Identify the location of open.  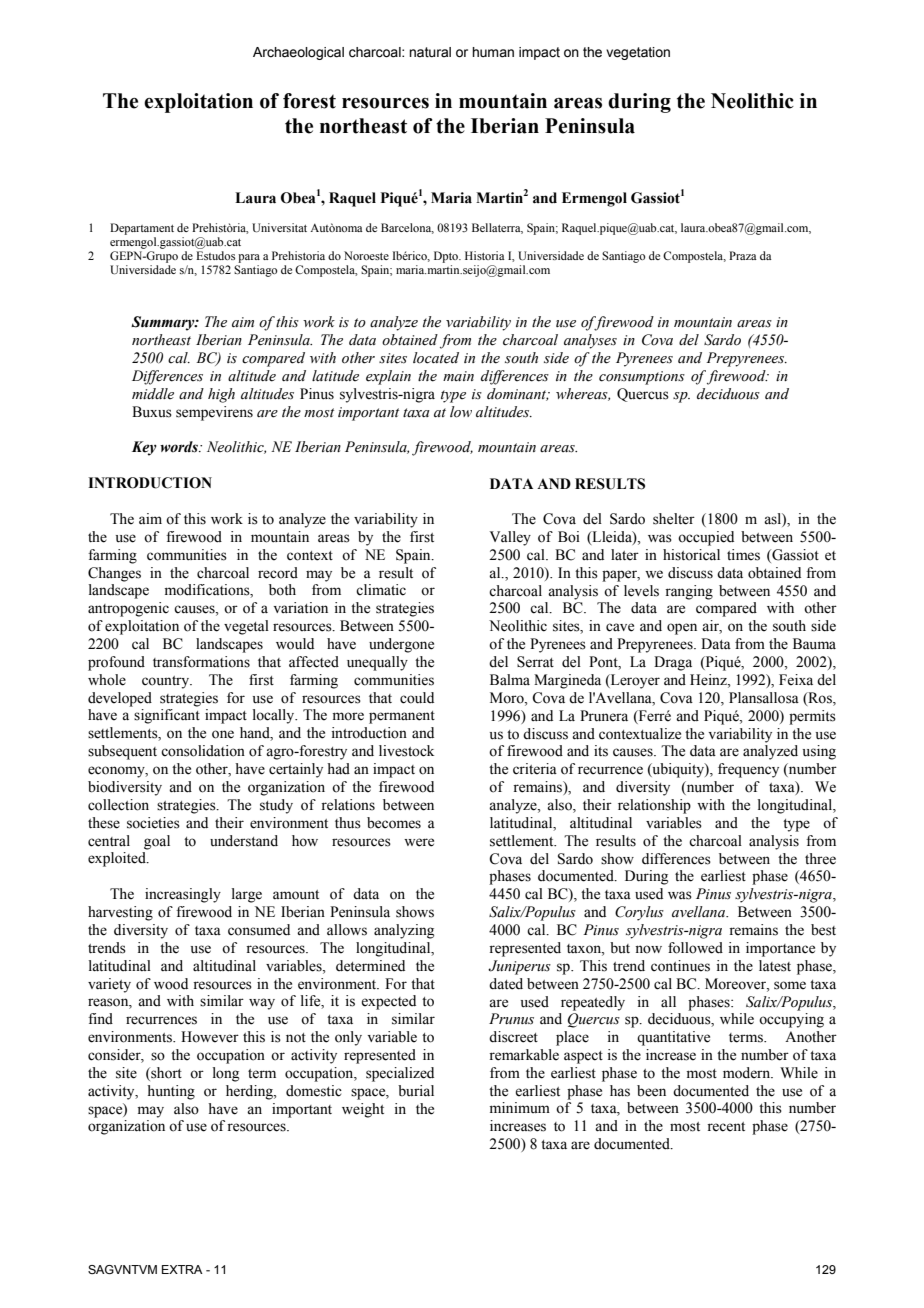
(682, 629).
